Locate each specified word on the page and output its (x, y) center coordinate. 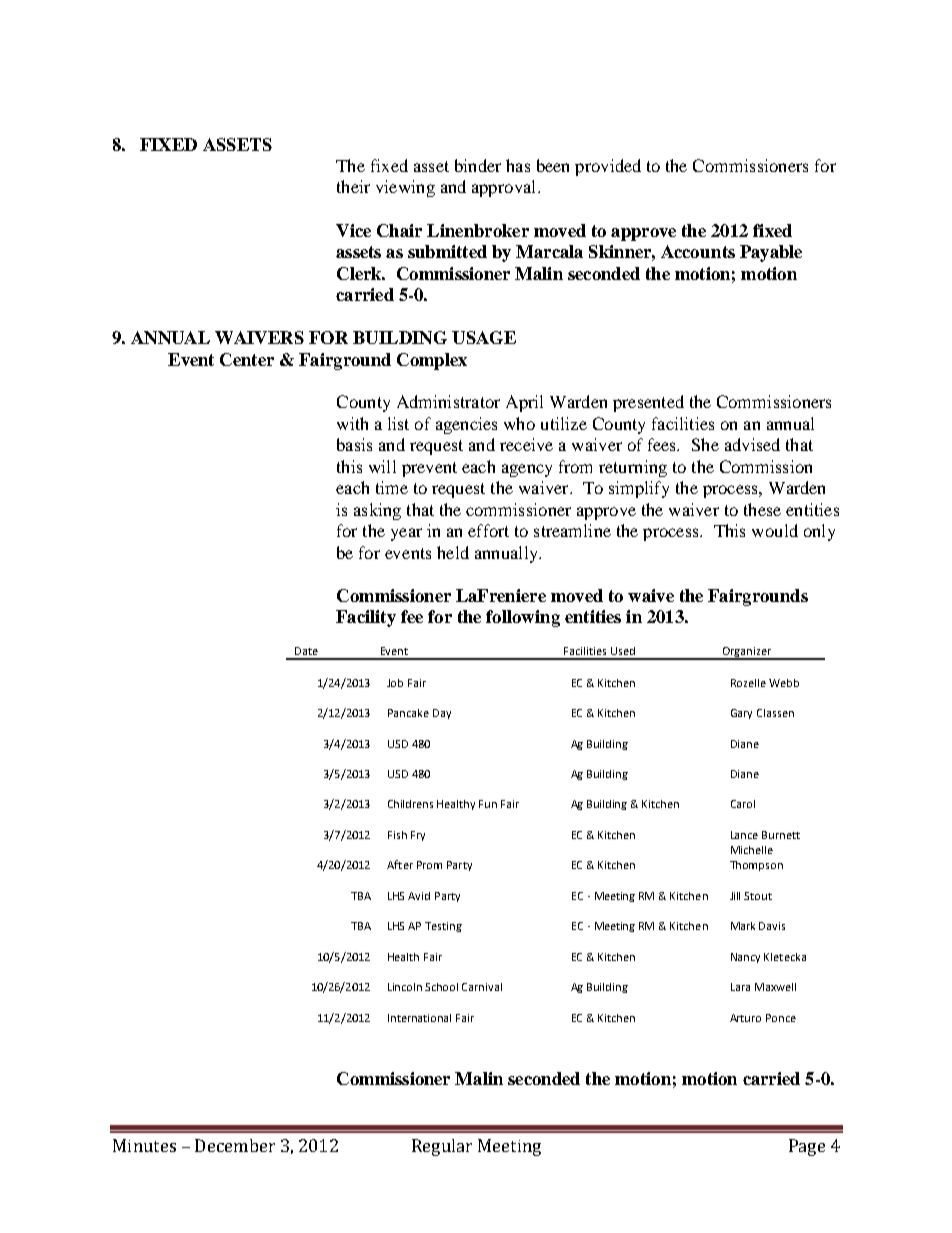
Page (807, 1147)
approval (505, 188)
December (235, 1145)
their (353, 186)
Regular (442, 1147)
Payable (771, 253)
